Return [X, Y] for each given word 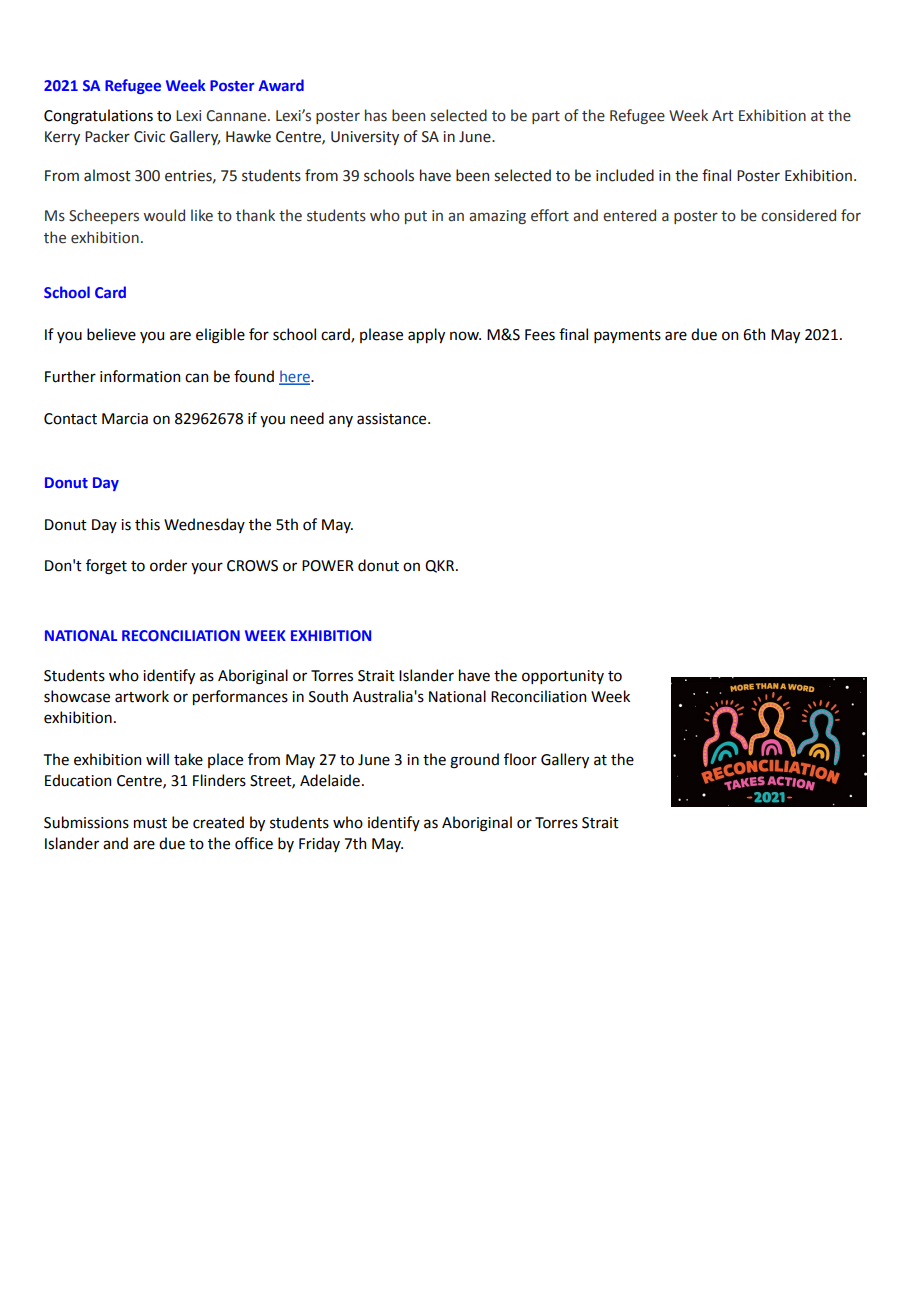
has [376, 115]
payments [627, 336]
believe [111, 334]
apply [426, 335]
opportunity [563, 677]
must [150, 823]
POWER [328, 566]
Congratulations [98, 117]
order [168, 565]
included [625, 175]
